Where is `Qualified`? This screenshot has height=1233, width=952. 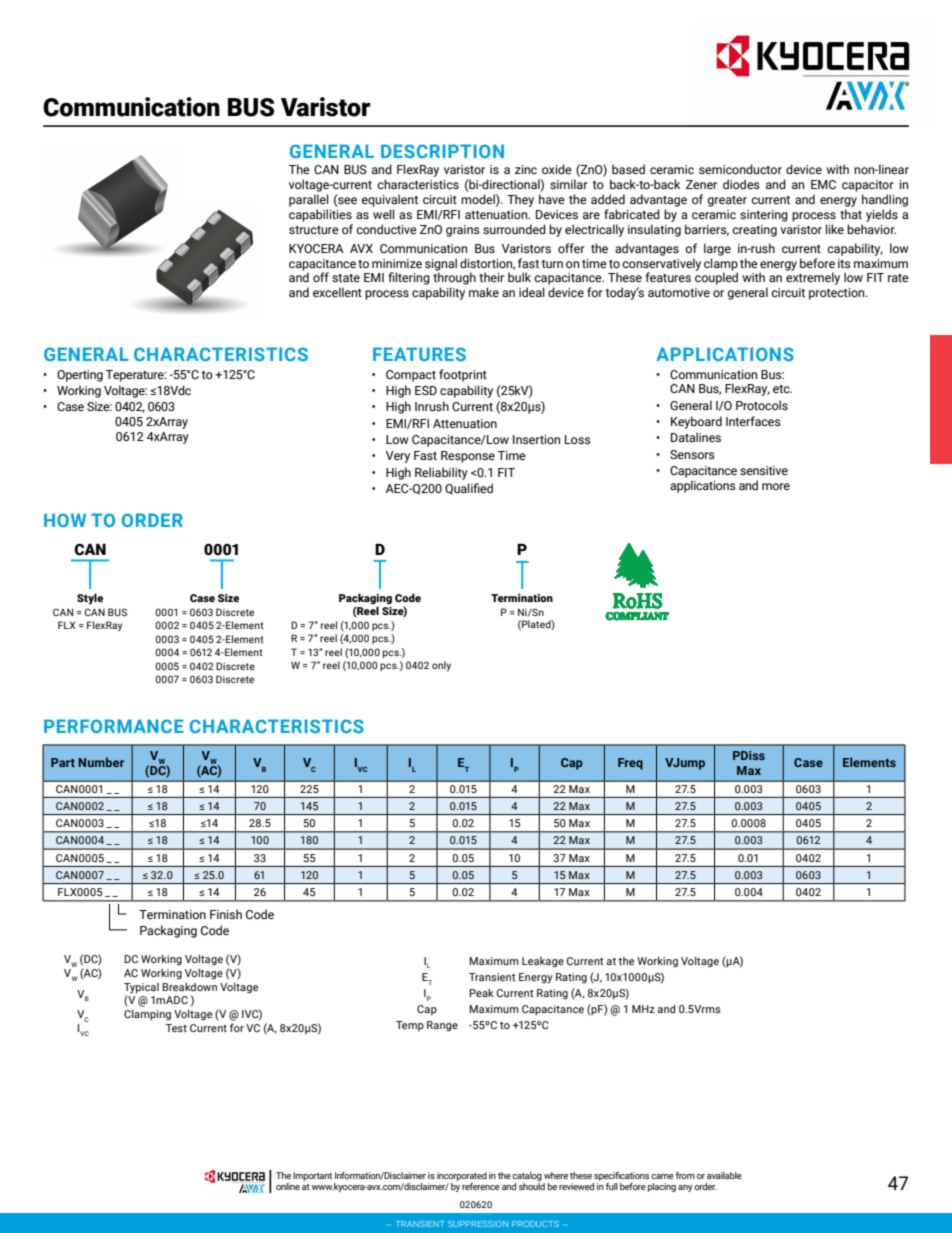 Qualified is located at coordinates (469, 489).
